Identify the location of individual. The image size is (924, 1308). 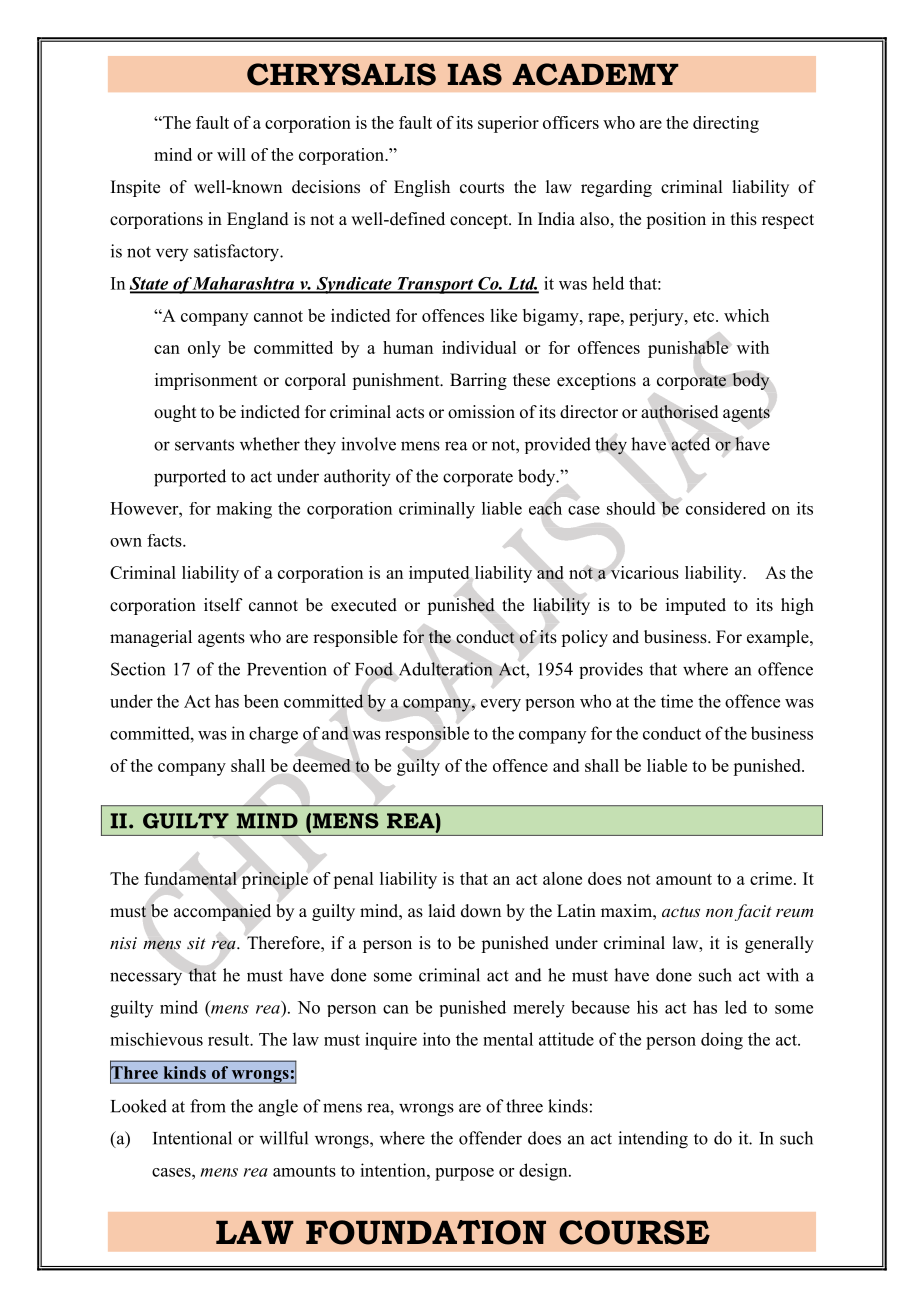
(479, 347).
